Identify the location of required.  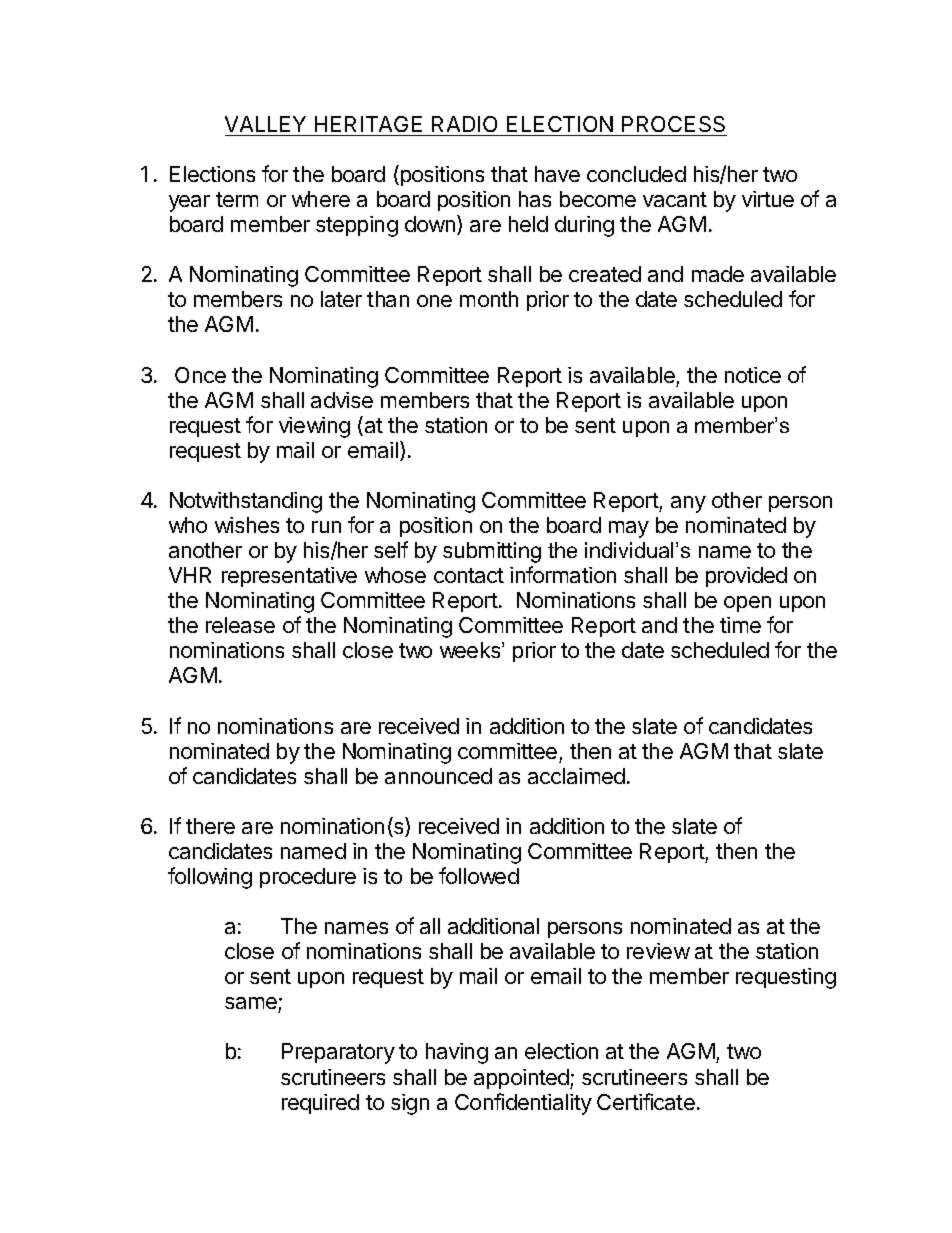
(320, 1104).
